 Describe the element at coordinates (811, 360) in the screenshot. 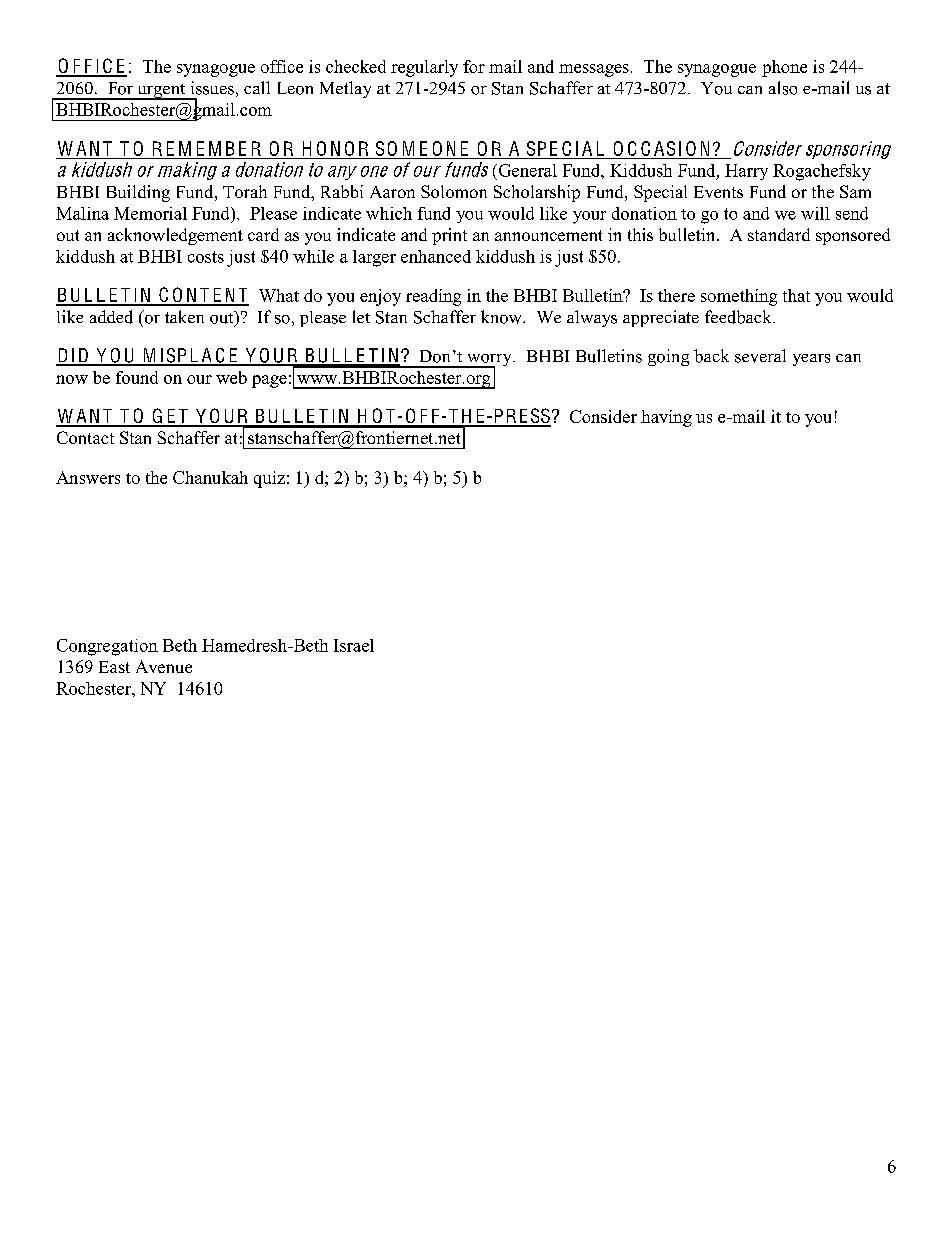

I see `years` at that location.
